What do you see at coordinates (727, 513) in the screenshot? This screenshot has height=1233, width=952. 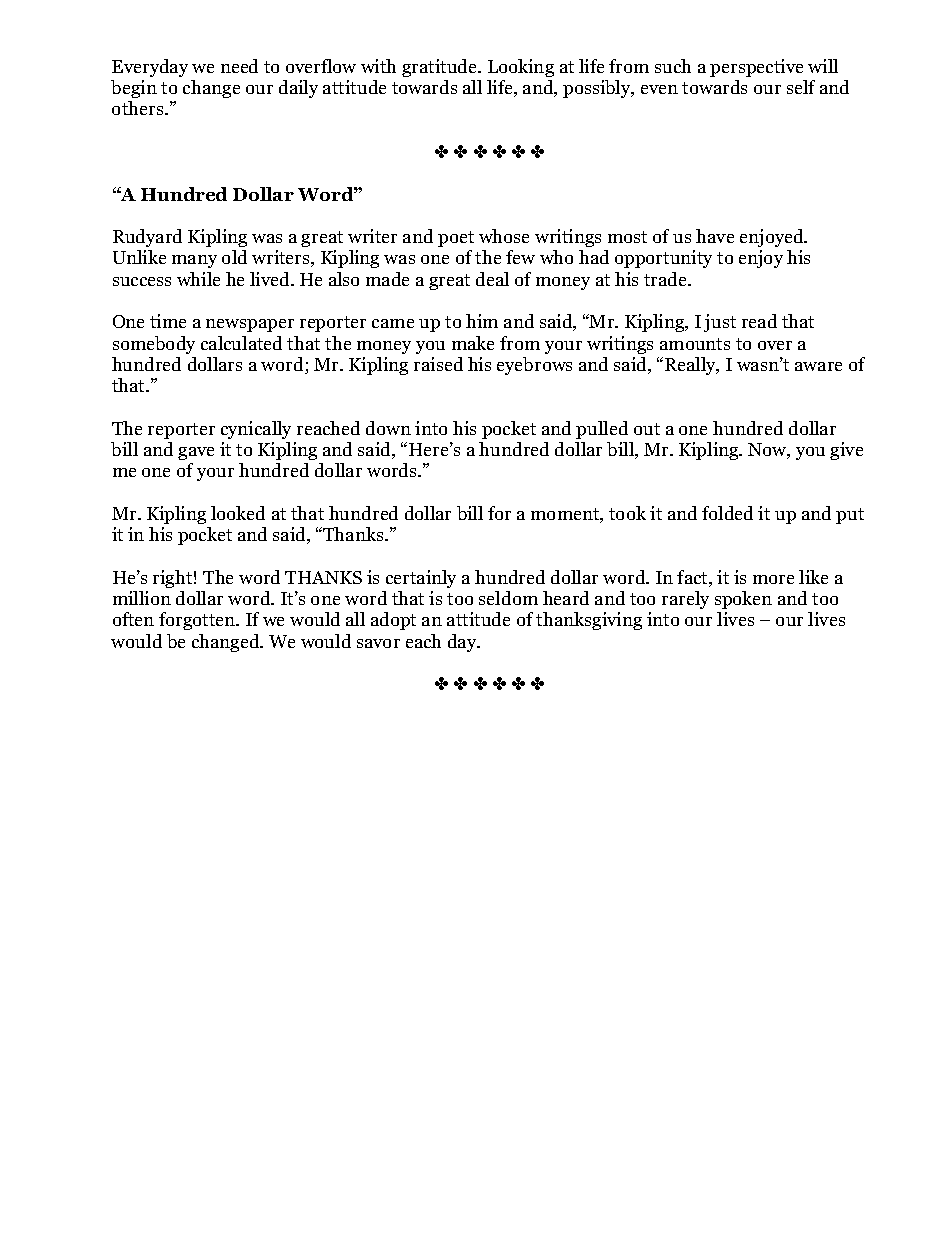 I see `folded` at bounding box center [727, 513].
